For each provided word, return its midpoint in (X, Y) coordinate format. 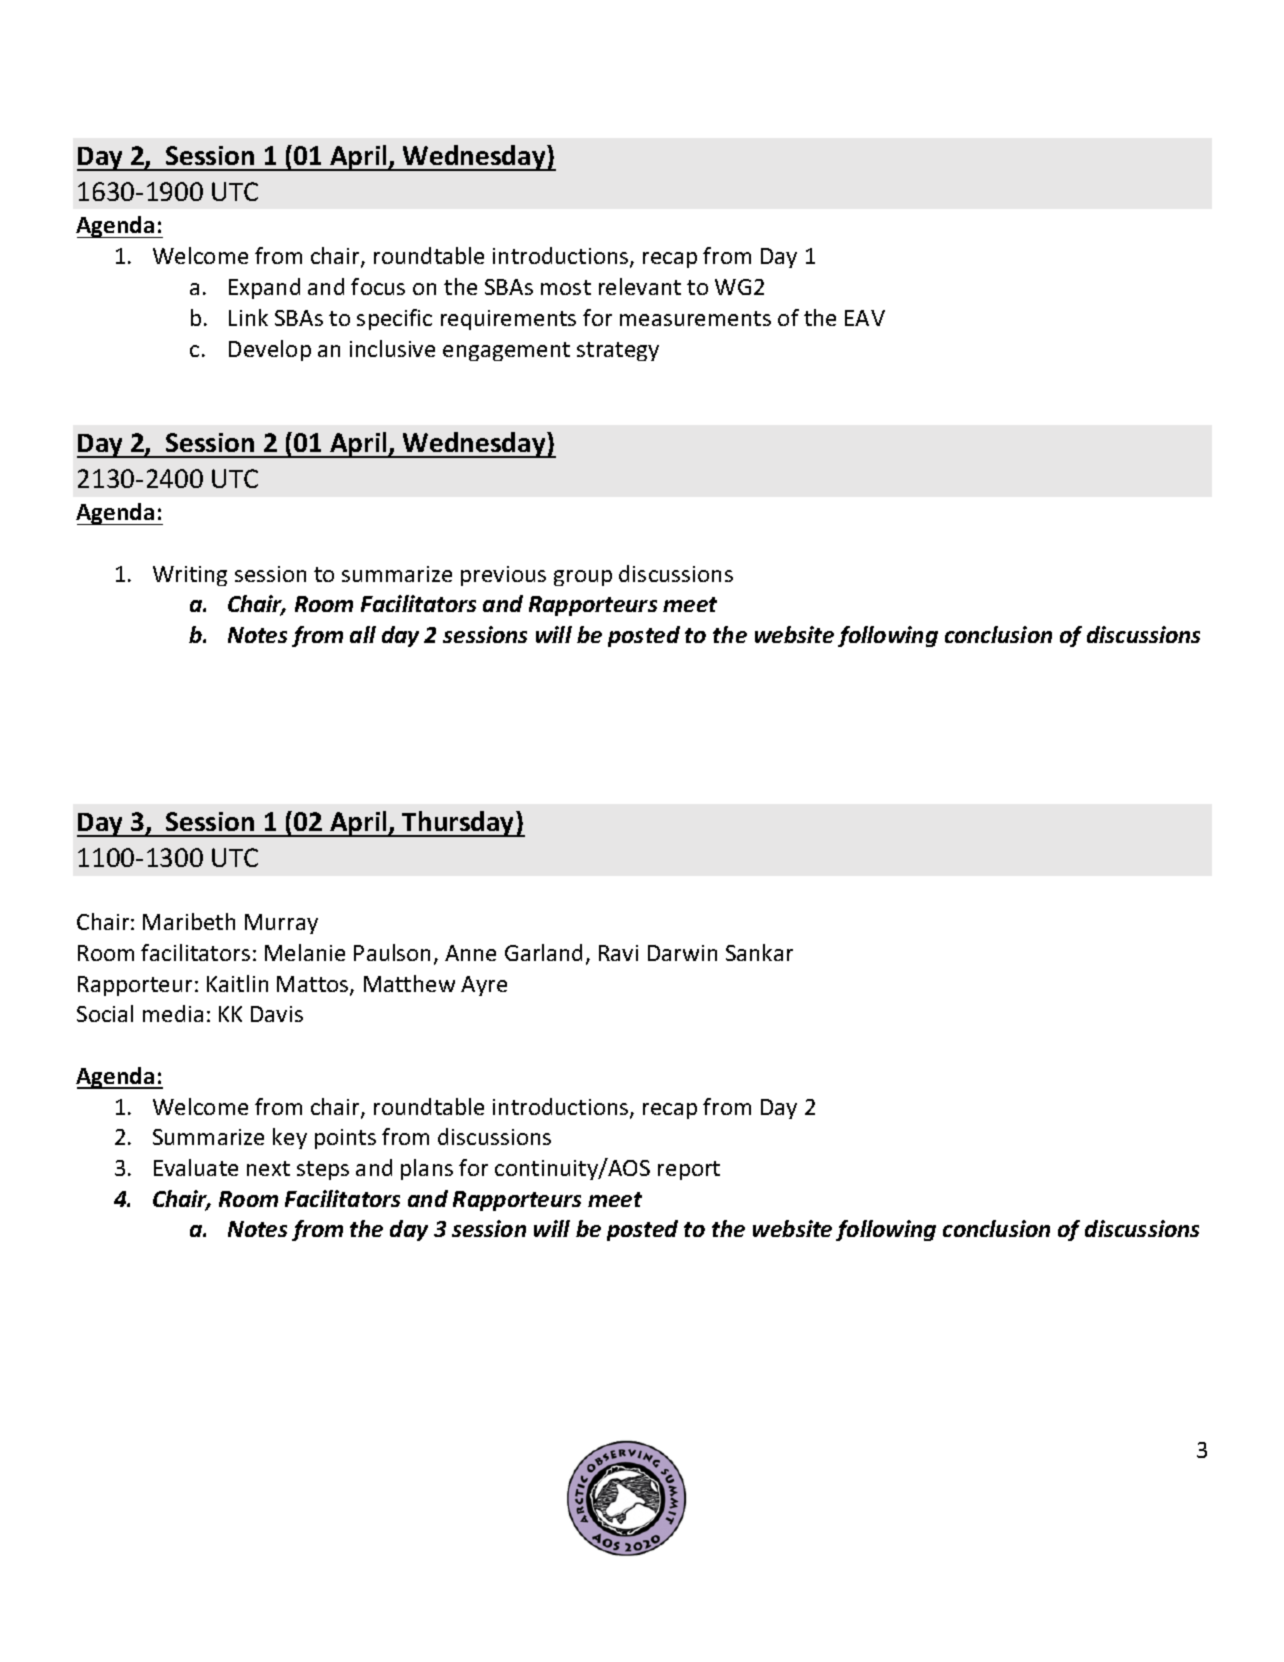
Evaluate (196, 1167)
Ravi (618, 953)
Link (248, 317)
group (583, 578)
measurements (695, 318)
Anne (470, 953)
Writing (190, 576)
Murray (281, 924)
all (363, 634)
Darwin (682, 953)
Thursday (458, 824)
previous (503, 576)
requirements (508, 320)
